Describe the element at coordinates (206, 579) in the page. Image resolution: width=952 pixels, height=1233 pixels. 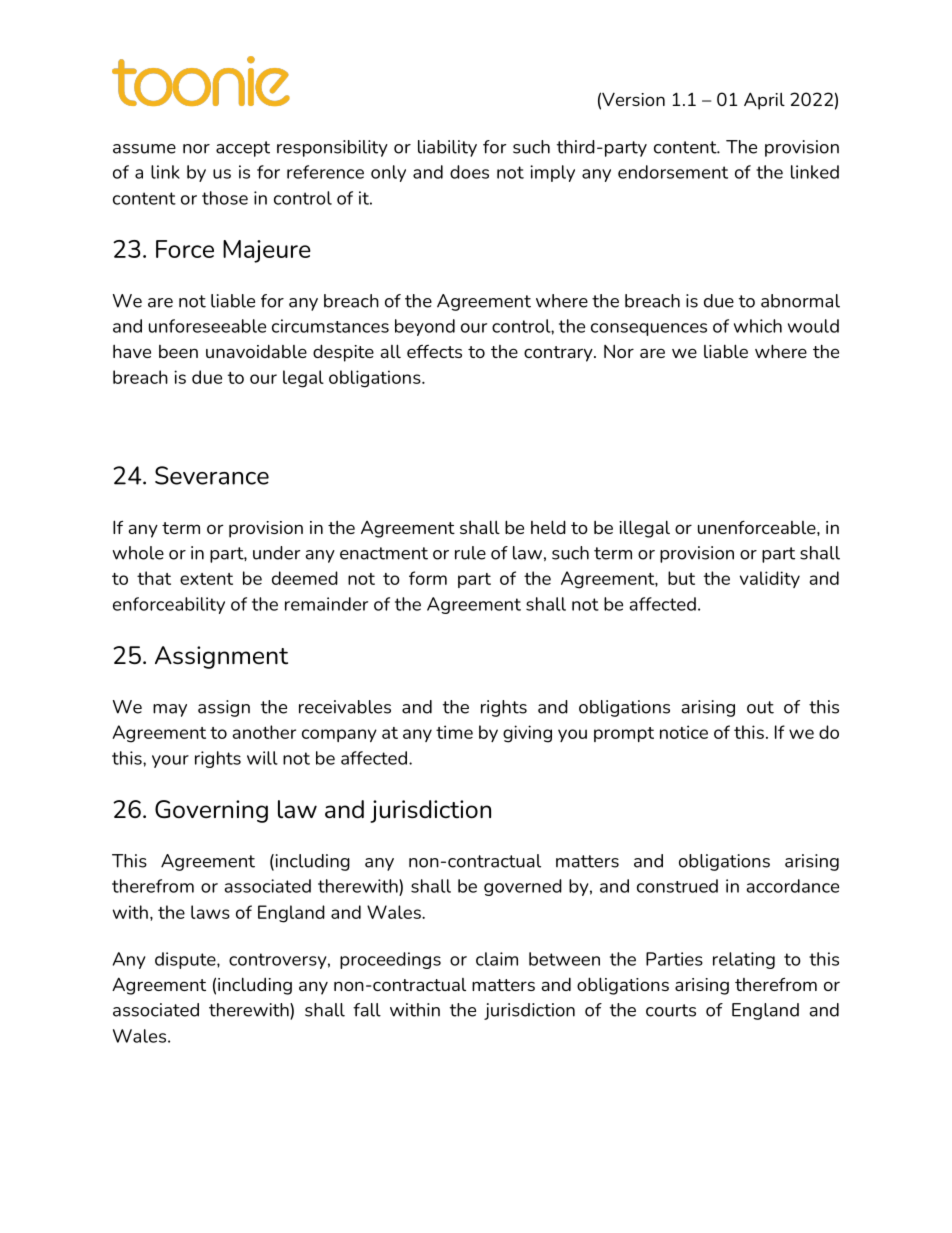
I see `extent` at that location.
